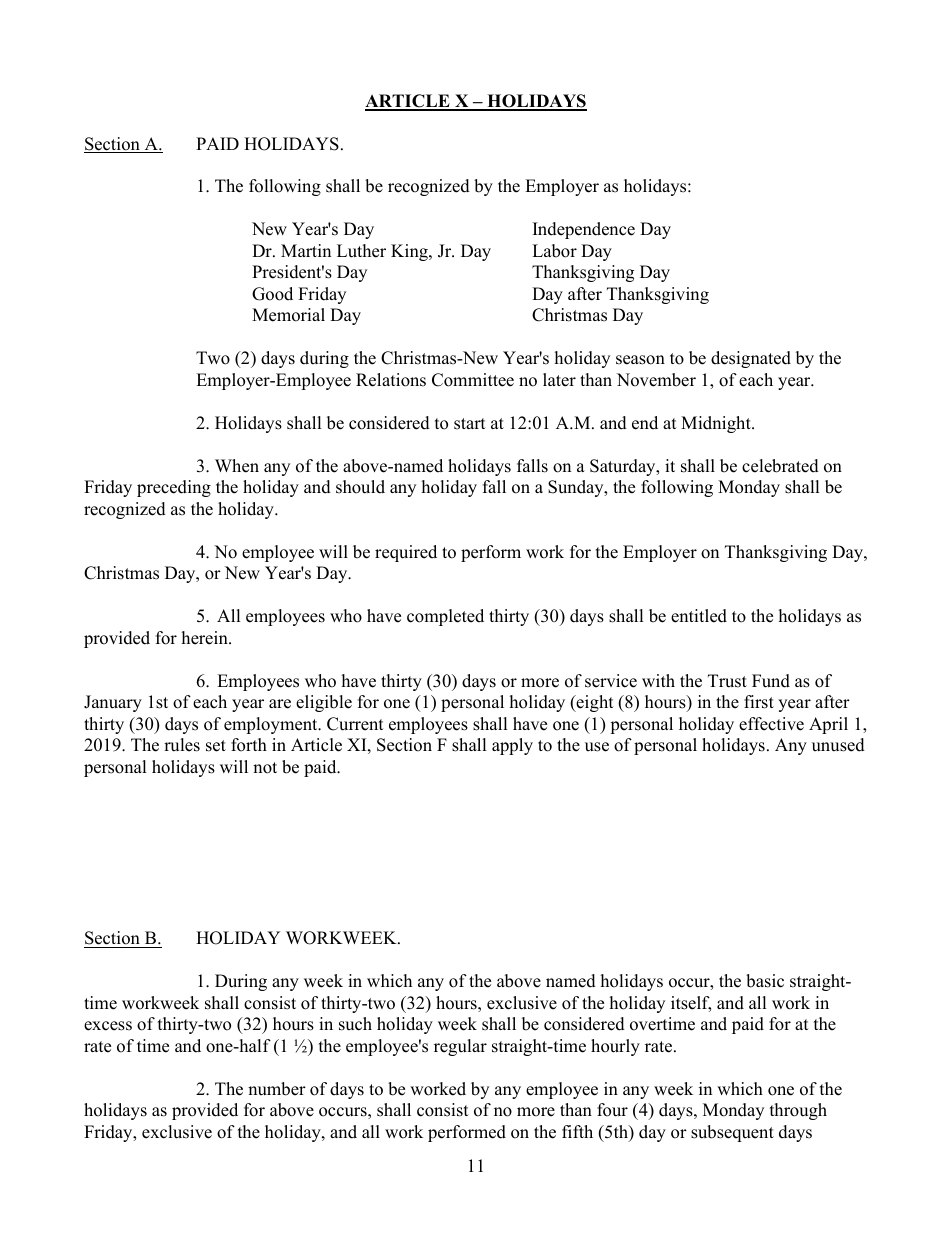 The height and width of the screenshot is (1233, 952). What do you see at coordinates (410, 252) in the screenshot?
I see `King` at bounding box center [410, 252].
